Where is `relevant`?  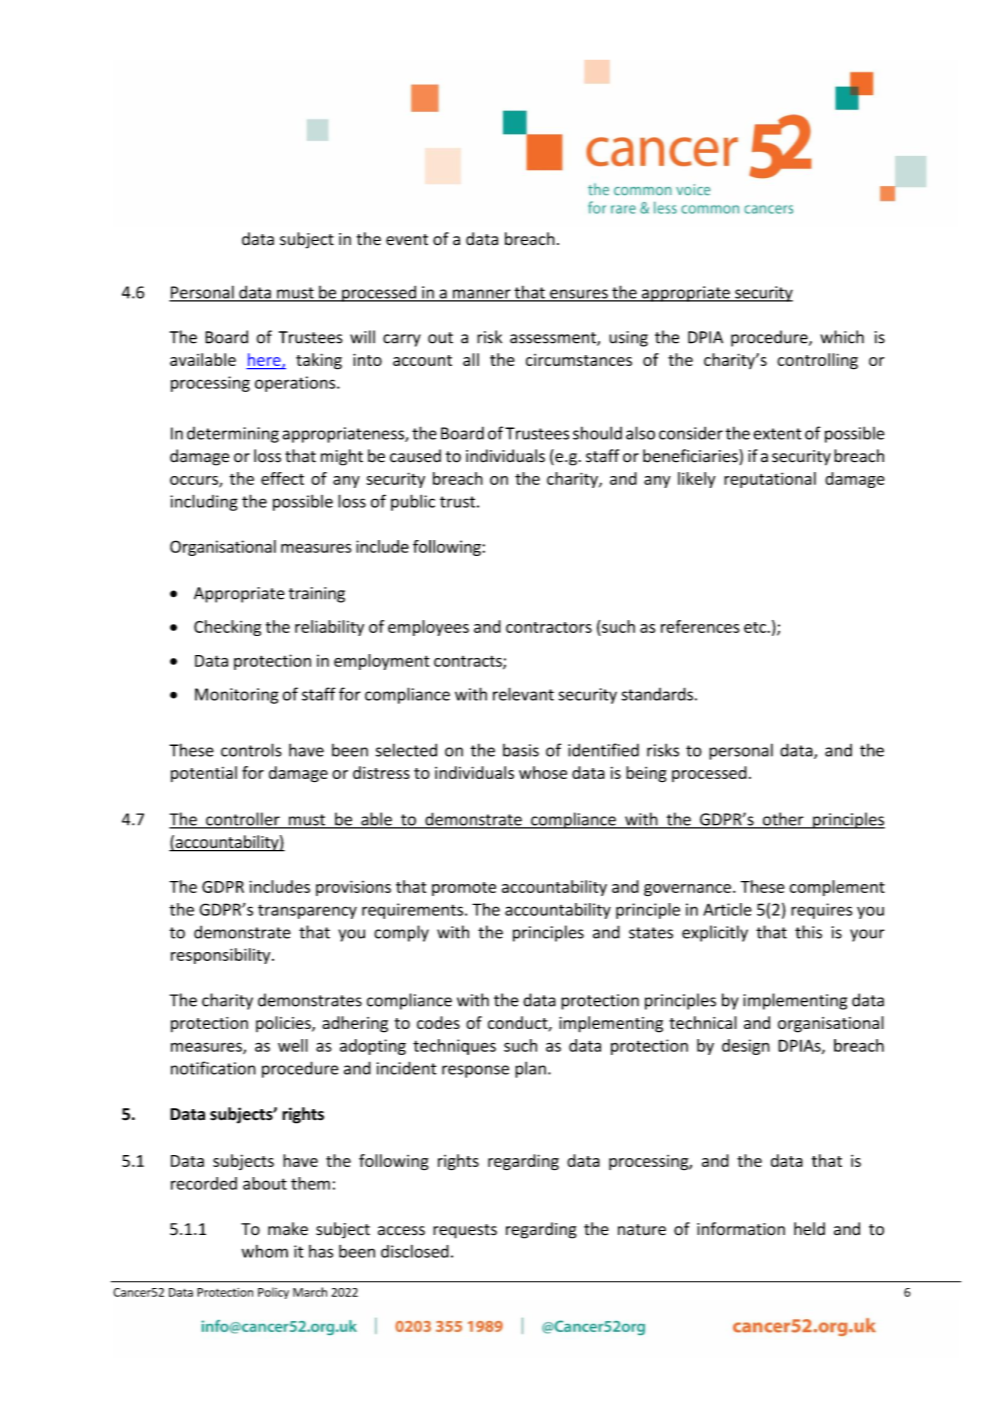 relevant is located at coordinates (523, 694).
